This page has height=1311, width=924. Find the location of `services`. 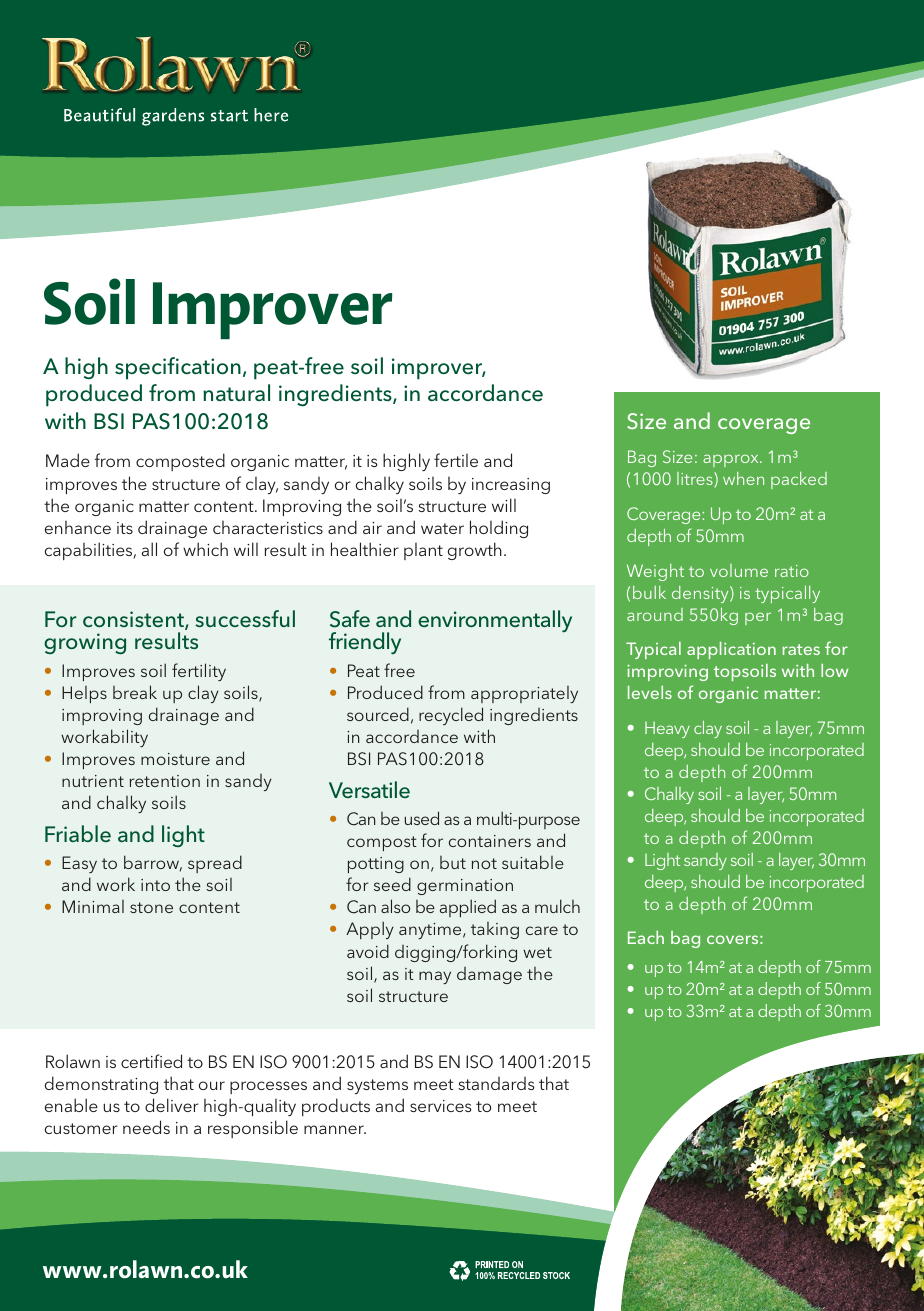

services is located at coordinates (441, 1106).
